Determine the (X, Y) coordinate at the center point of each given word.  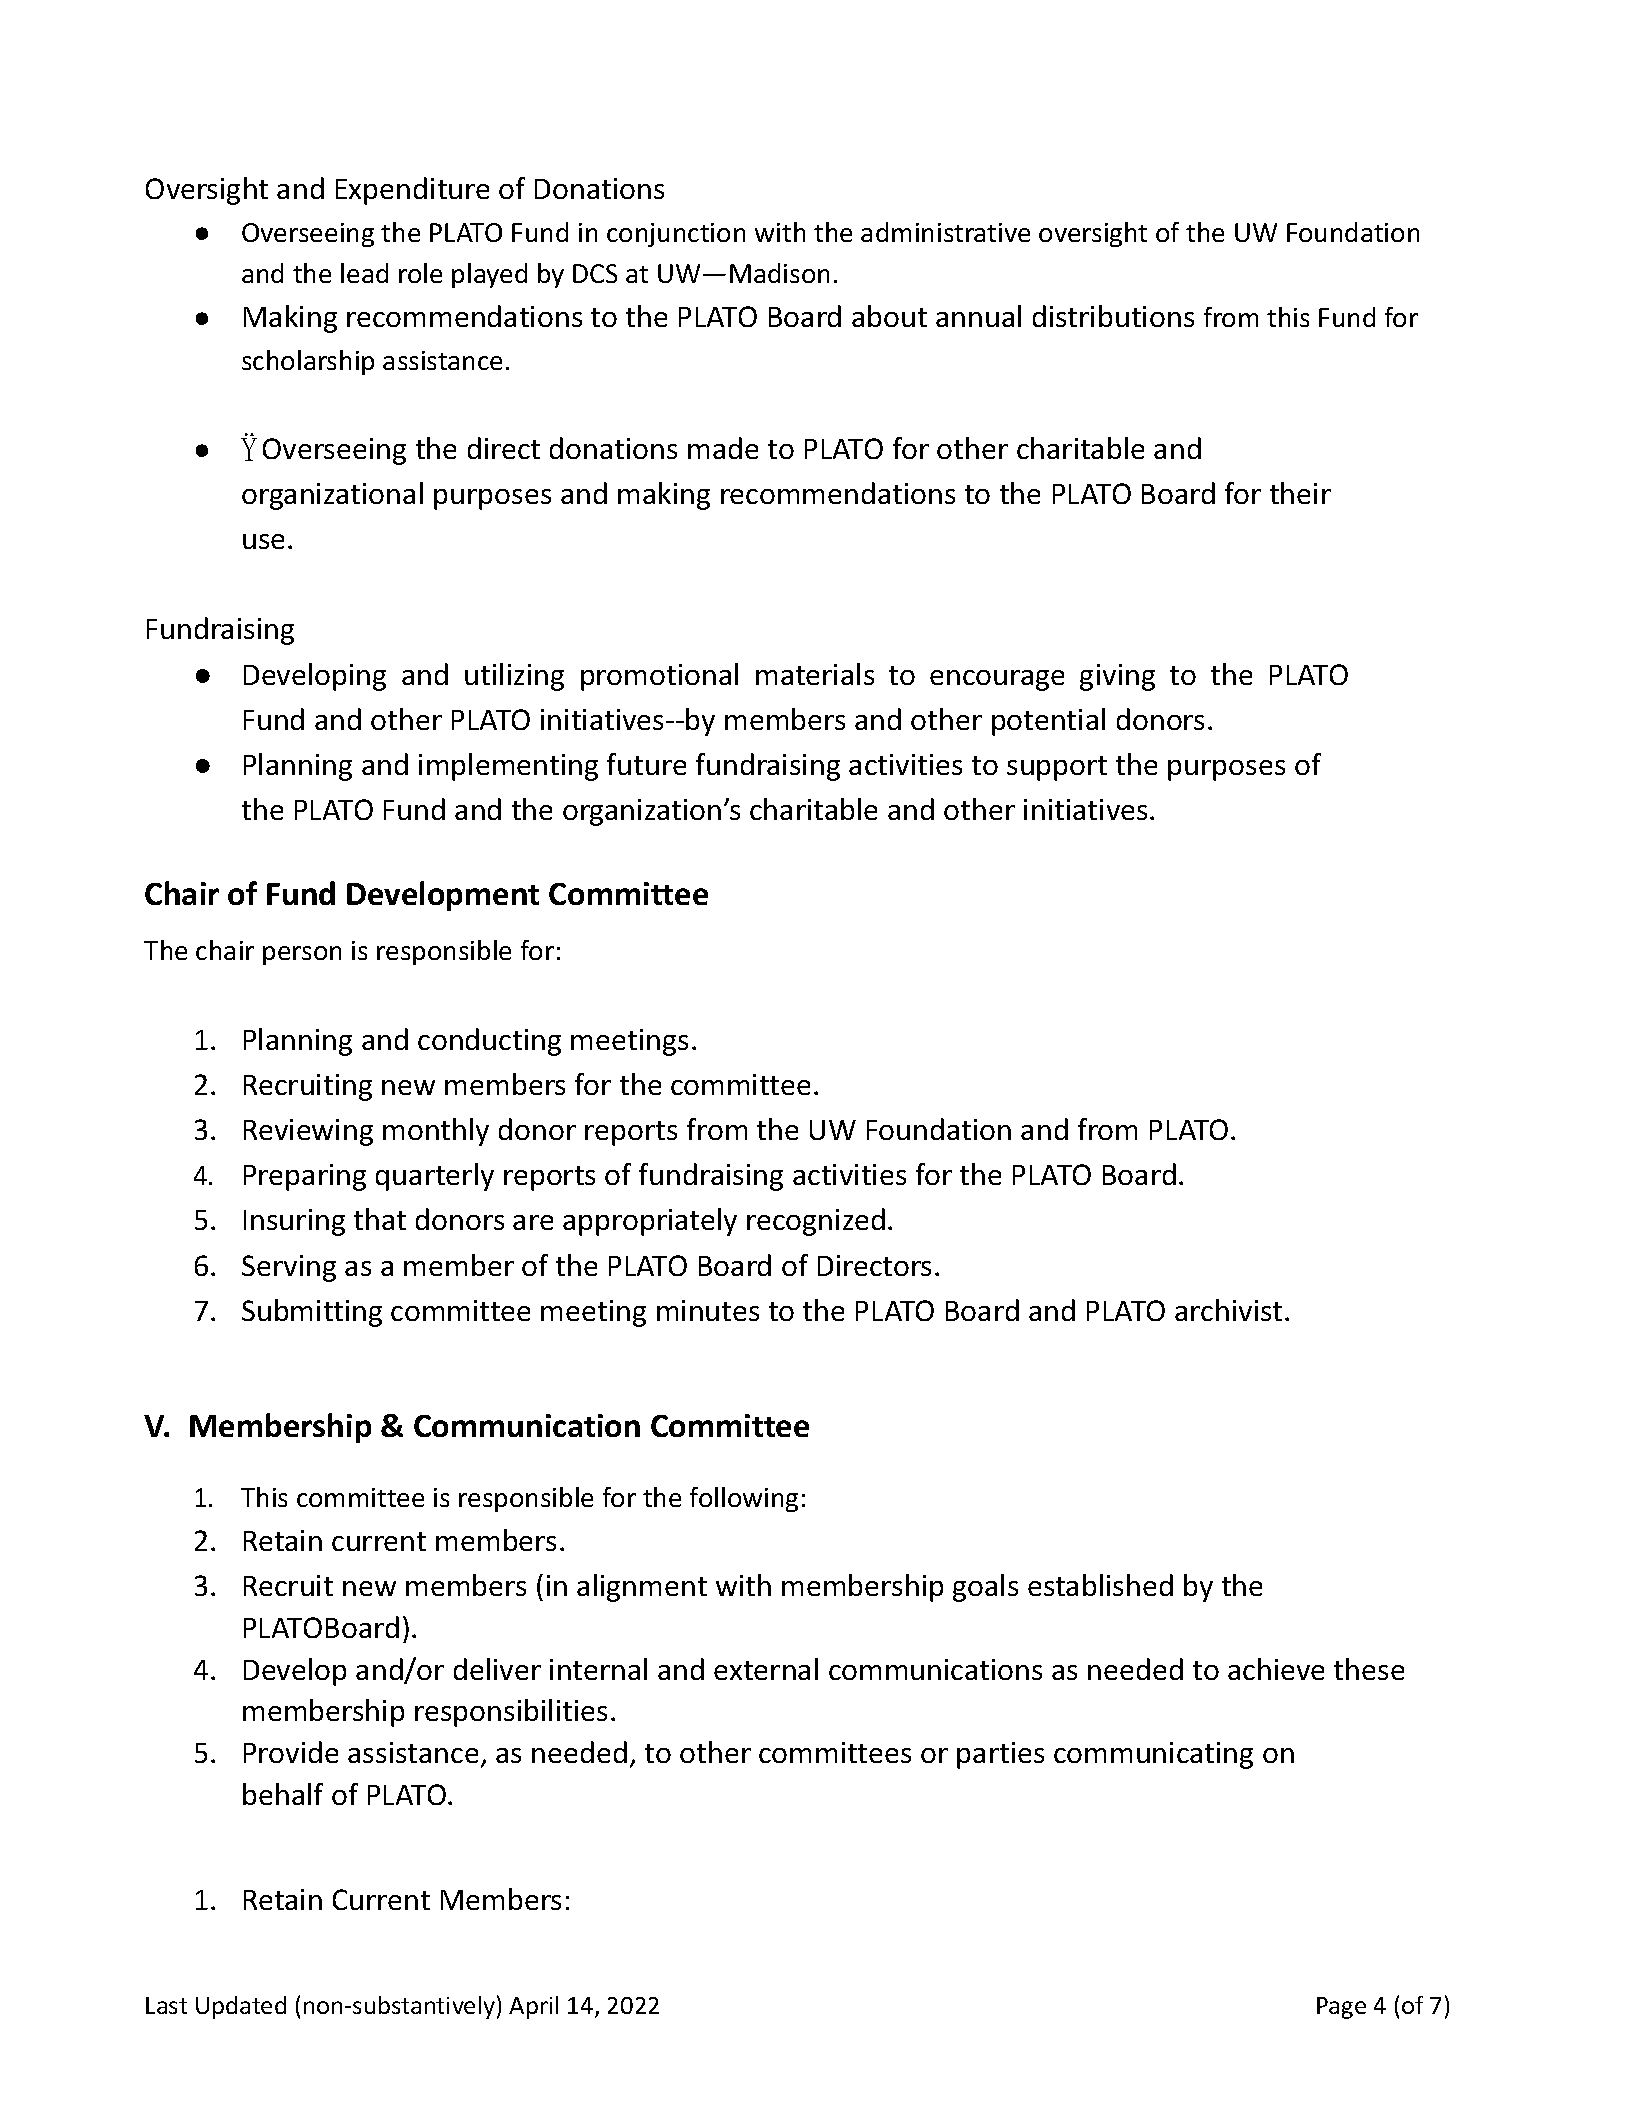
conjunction (676, 235)
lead (364, 273)
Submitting (312, 1313)
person (302, 955)
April (533, 2007)
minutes (708, 1310)
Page (1341, 2008)
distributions (1113, 316)
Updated (241, 2007)
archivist (1228, 1310)
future (646, 764)
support (1057, 768)
